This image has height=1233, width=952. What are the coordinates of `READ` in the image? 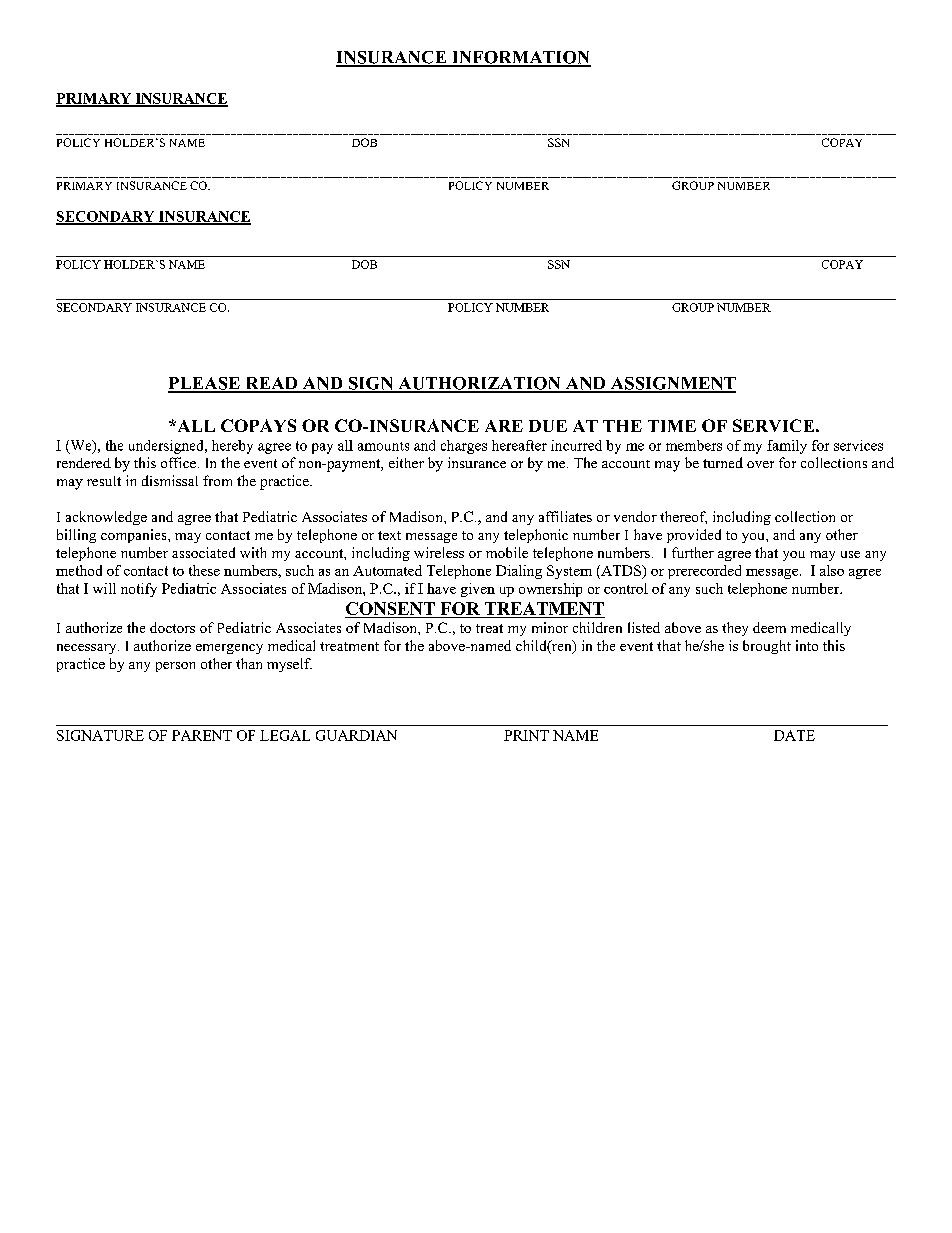 It's located at (271, 384).
